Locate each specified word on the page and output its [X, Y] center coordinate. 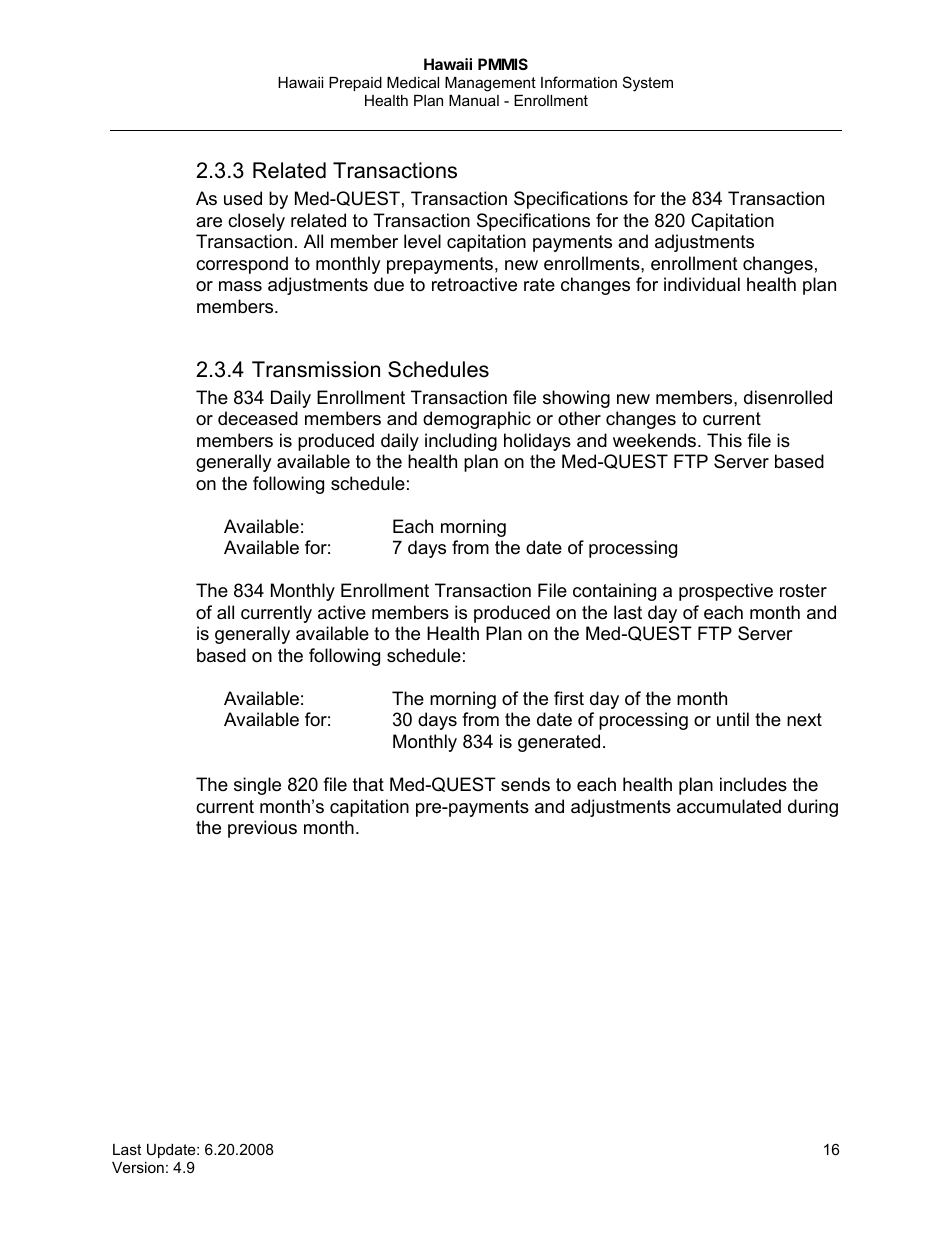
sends [525, 784]
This [724, 440]
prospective [726, 592]
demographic [477, 420]
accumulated [729, 806]
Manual [474, 100]
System [648, 84]
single [257, 786]
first [569, 698]
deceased [258, 418]
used [243, 198]
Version [138, 1167]
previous [262, 829]
